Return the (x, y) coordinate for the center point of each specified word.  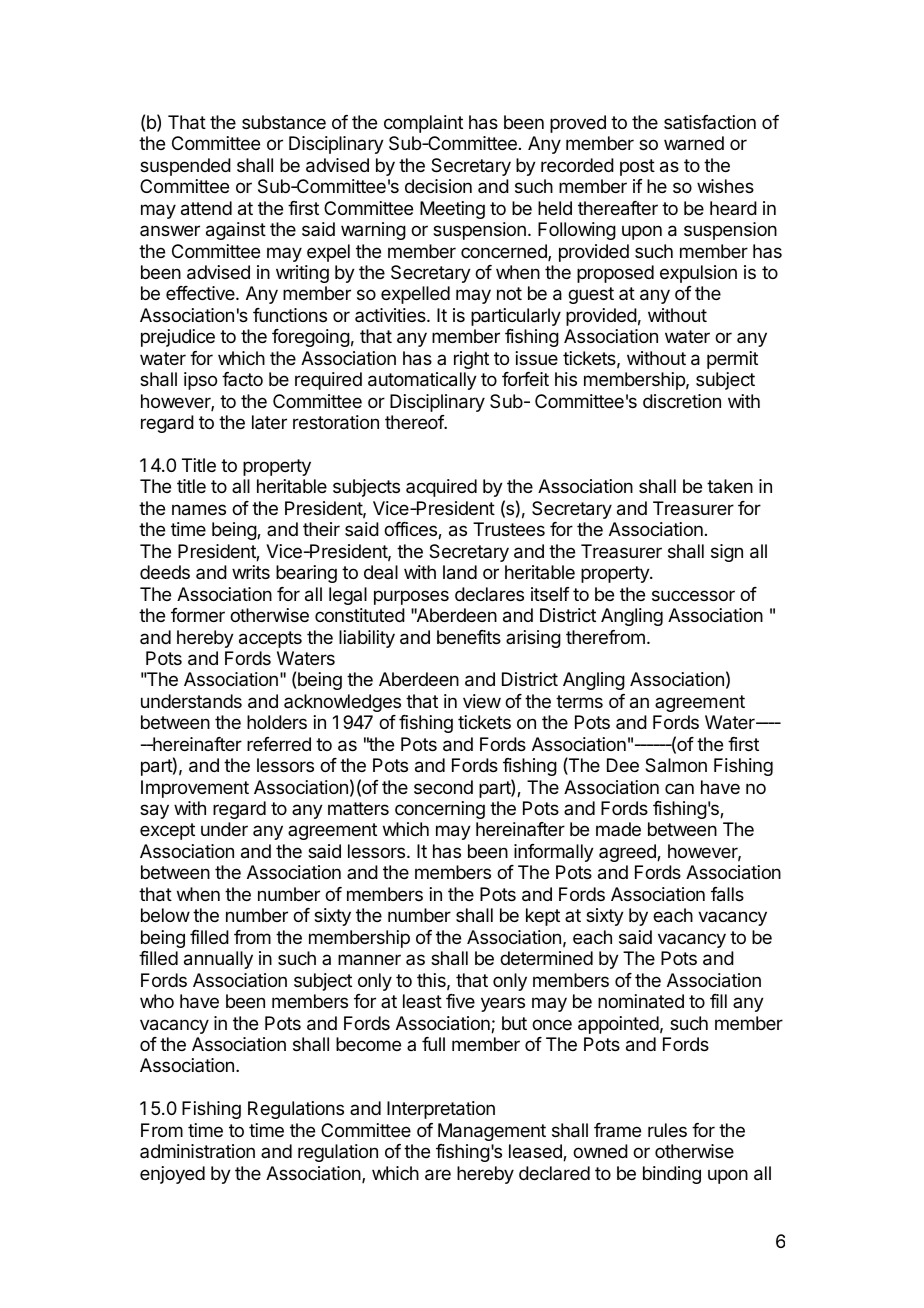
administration (197, 1151)
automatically (422, 381)
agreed (628, 853)
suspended (185, 167)
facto (242, 379)
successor (693, 595)
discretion (682, 401)
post (637, 167)
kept (543, 917)
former (198, 615)
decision (438, 186)
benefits (469, 637)
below (165, 915)
